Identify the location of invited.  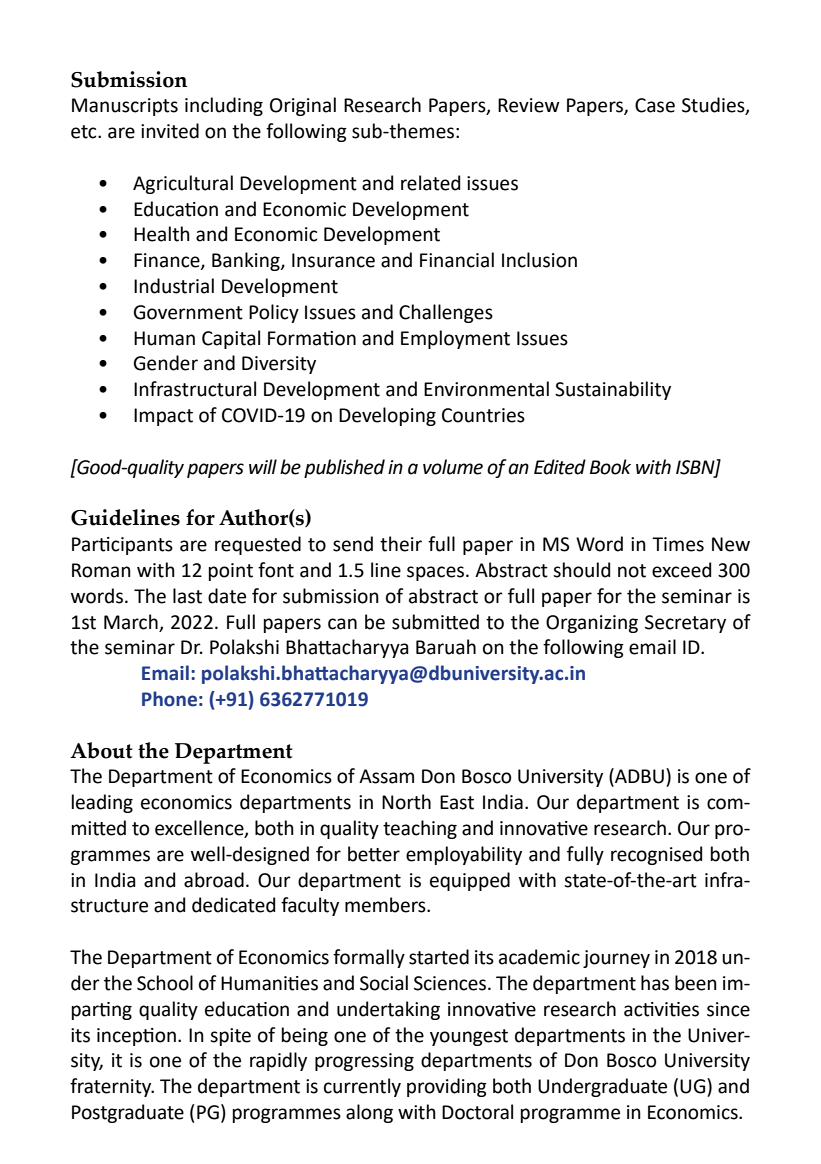
(170, 131).
